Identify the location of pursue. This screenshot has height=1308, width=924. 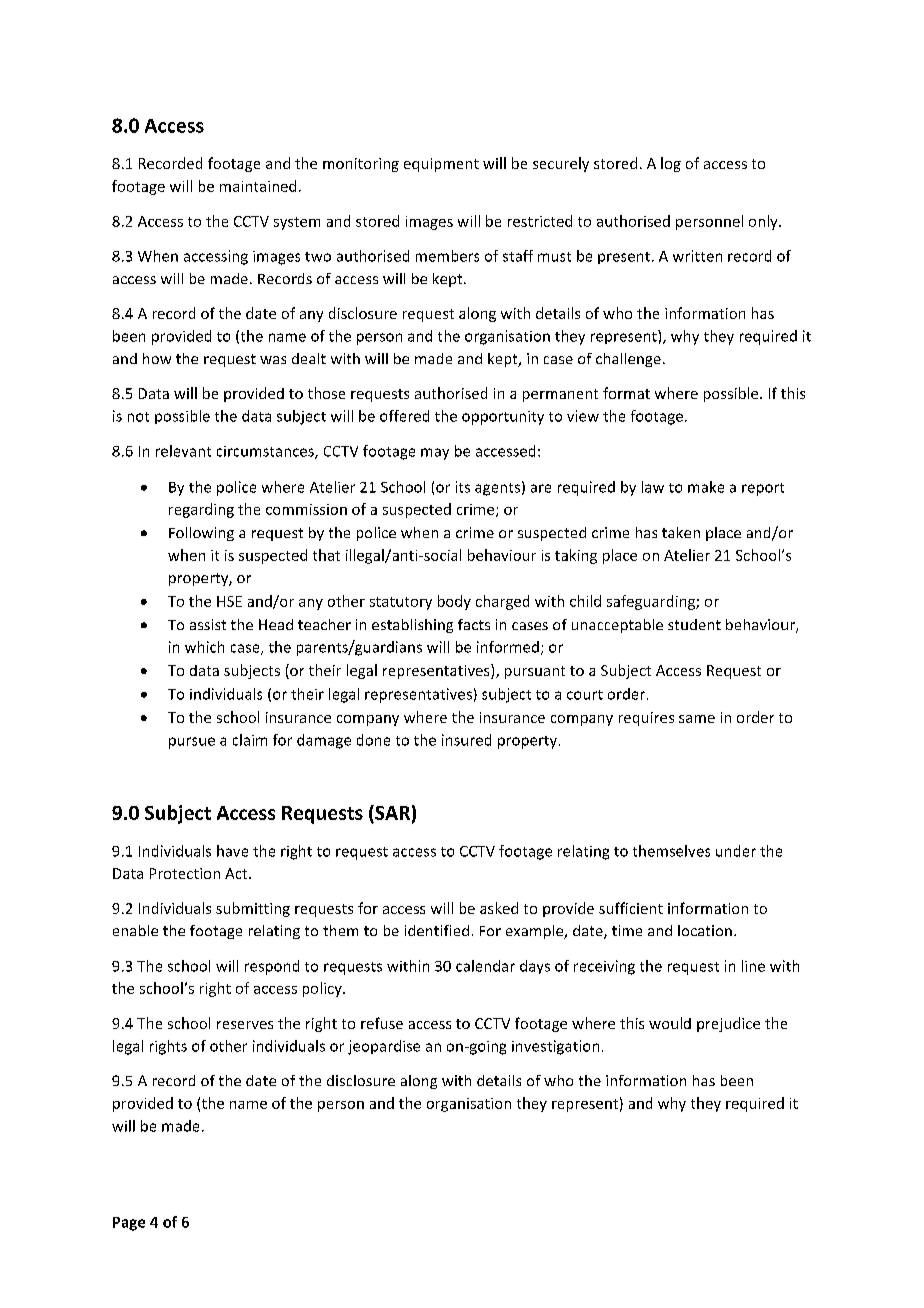
(192, 743).
